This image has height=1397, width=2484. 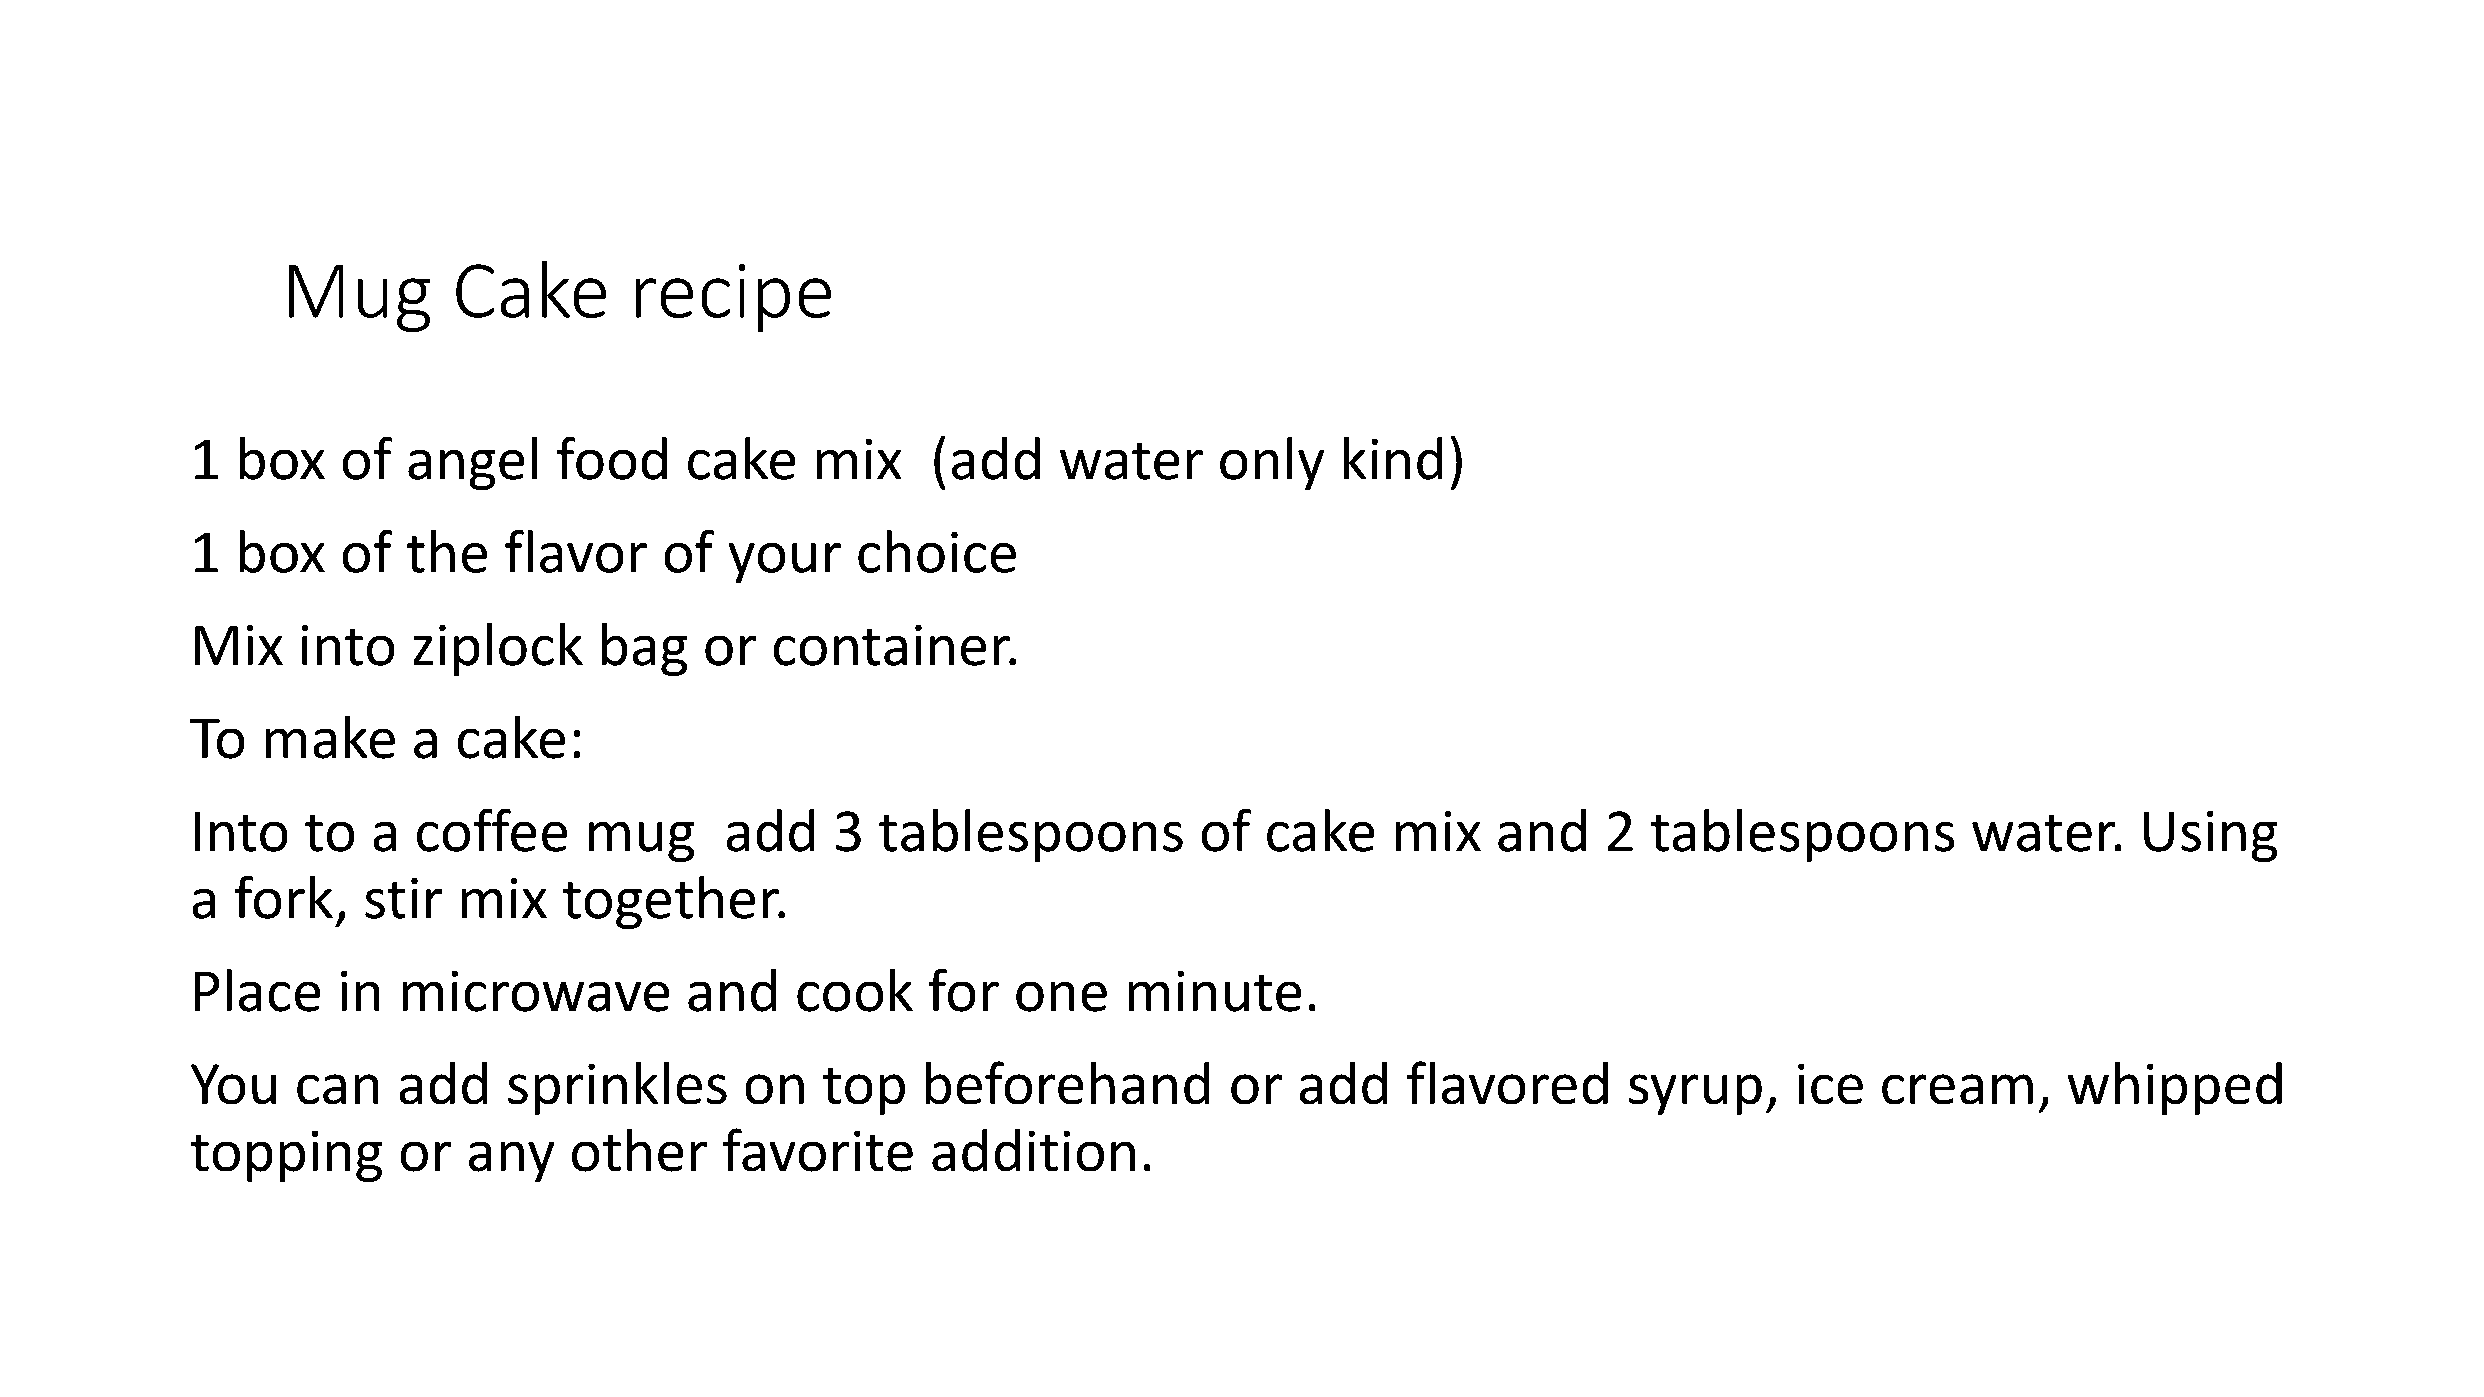 What do you see at coordinates (733, 298) in the image?
I see `recipe` at bounding box center [733, 298].
